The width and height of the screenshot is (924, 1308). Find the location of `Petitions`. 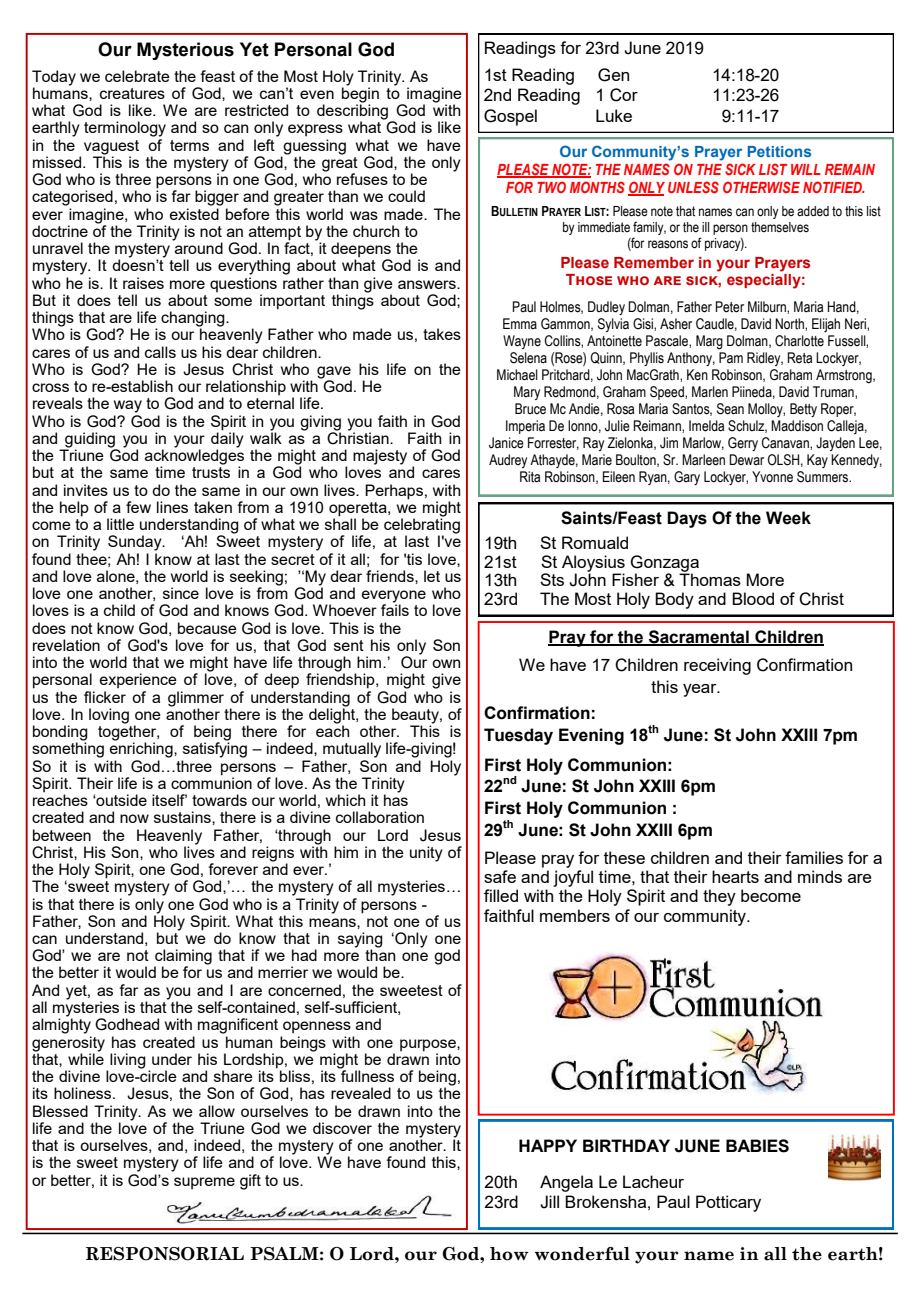

Petitions is located at coordinates (779, 151).
